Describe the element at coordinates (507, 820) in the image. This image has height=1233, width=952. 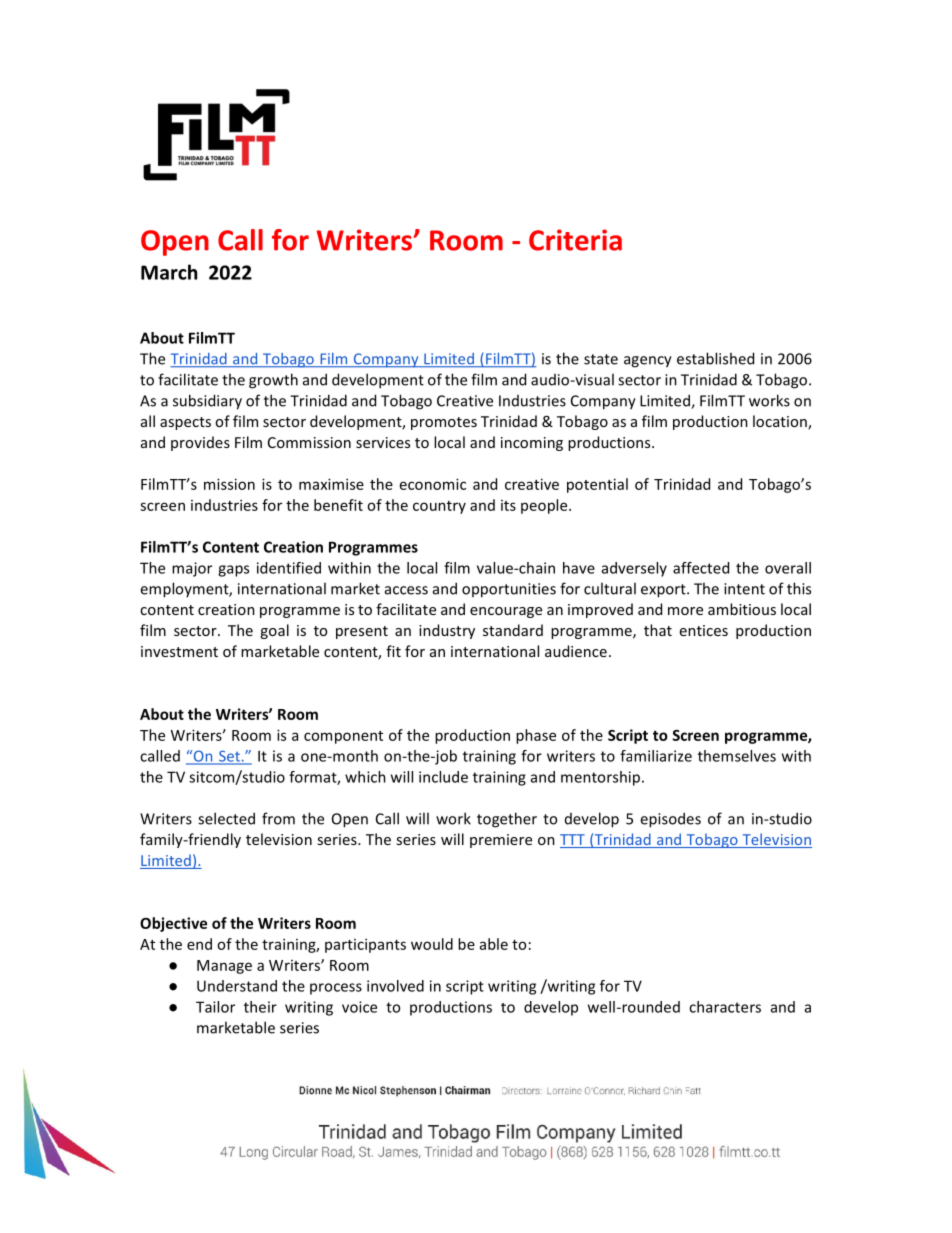
I see `together` at that location.
